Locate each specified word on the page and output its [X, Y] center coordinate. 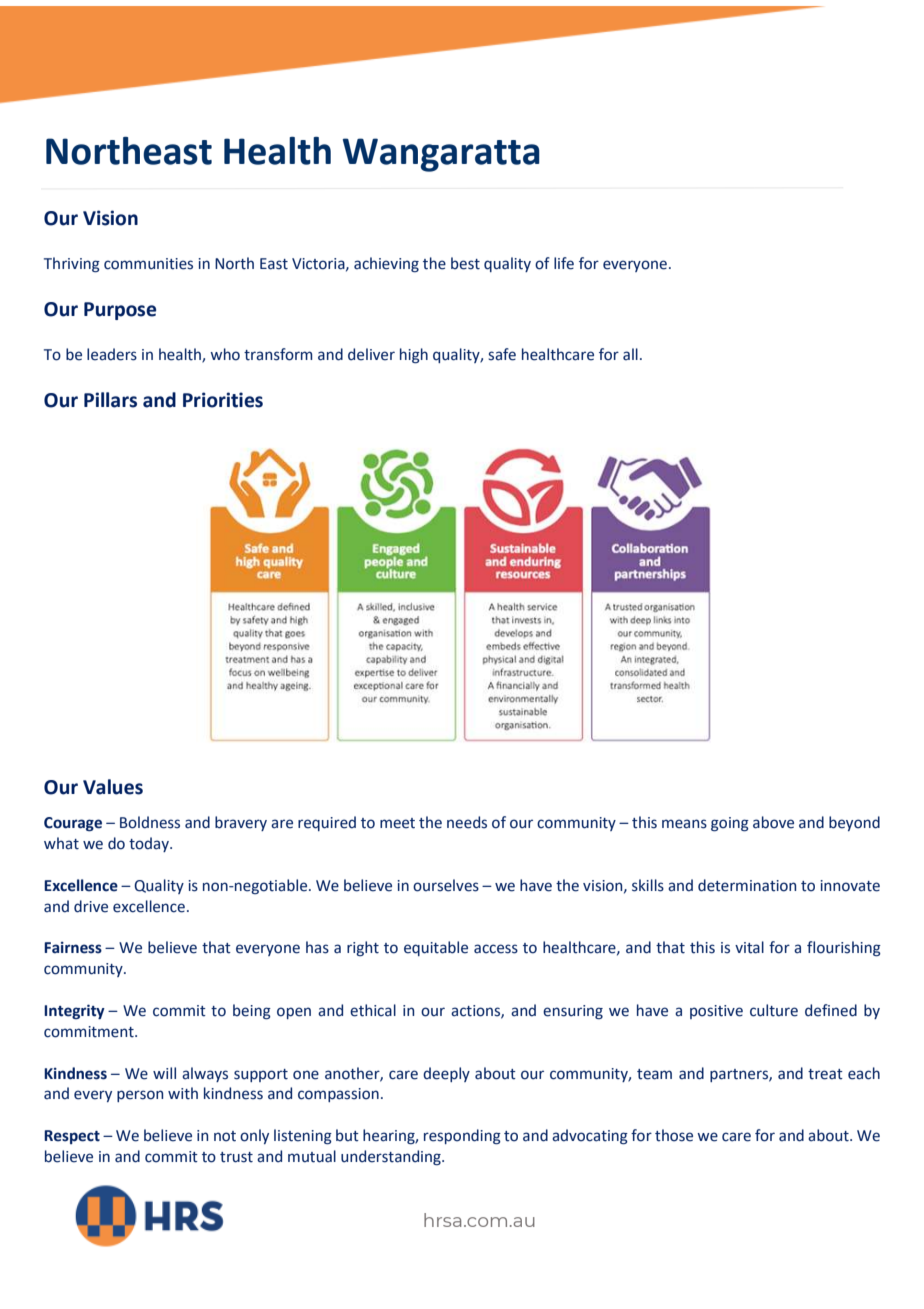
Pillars [110, 400]
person [140, 1096]
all [630, 354]
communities [148, 264]
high [414, 356]
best [465, 263]
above [773, 822]
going [730, 824]
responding [462, 1137]
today [150, 844]
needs [467, 822]
